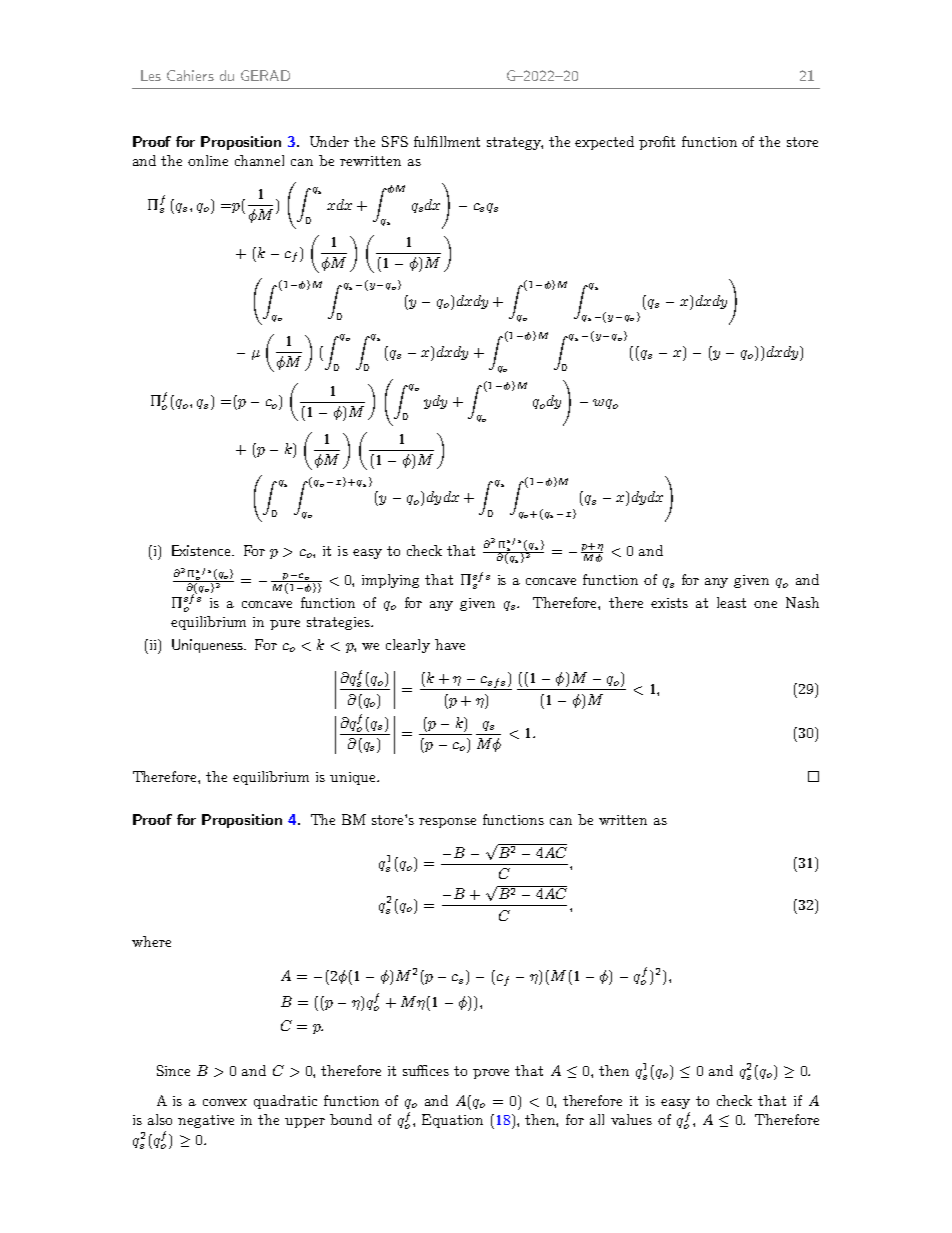 The image size is (952, 1233). What do you see at coordinates (151, 941) in the page?
I see `where` at bounding box center [151, 941].
